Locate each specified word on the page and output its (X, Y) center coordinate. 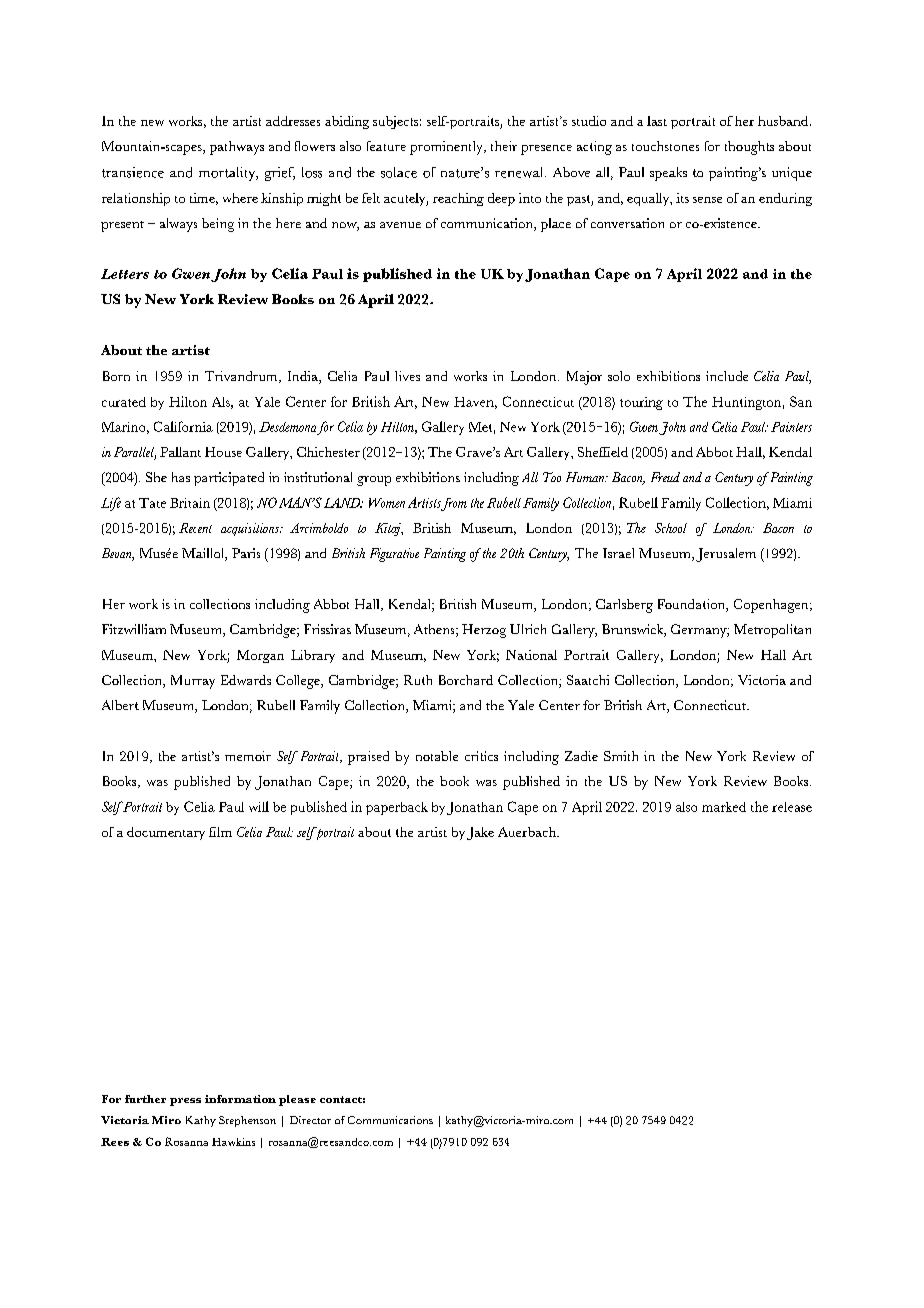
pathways (237, 148)
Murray (193, 682)
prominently (447, 148)
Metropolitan (772, 631)
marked (724, 807)
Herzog (484, 631)
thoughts (749, 148)
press (185, 1102)
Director (310, 1120)
